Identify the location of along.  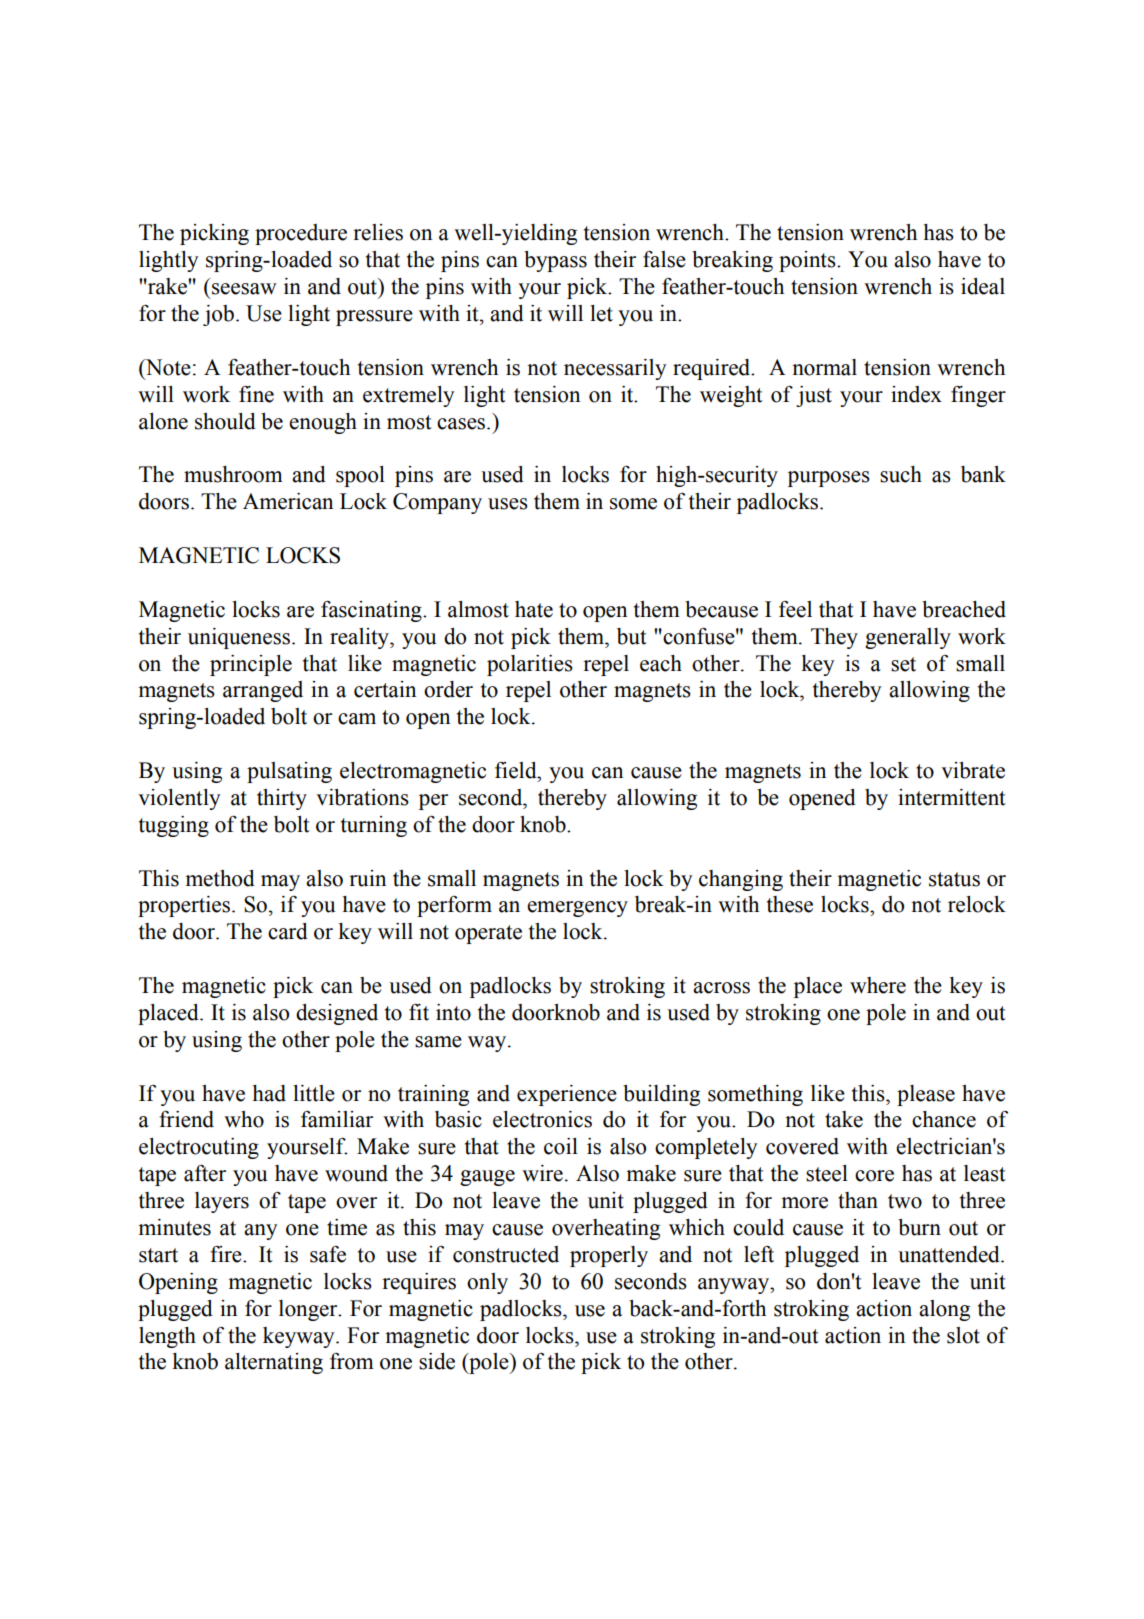
(944, 1310).
